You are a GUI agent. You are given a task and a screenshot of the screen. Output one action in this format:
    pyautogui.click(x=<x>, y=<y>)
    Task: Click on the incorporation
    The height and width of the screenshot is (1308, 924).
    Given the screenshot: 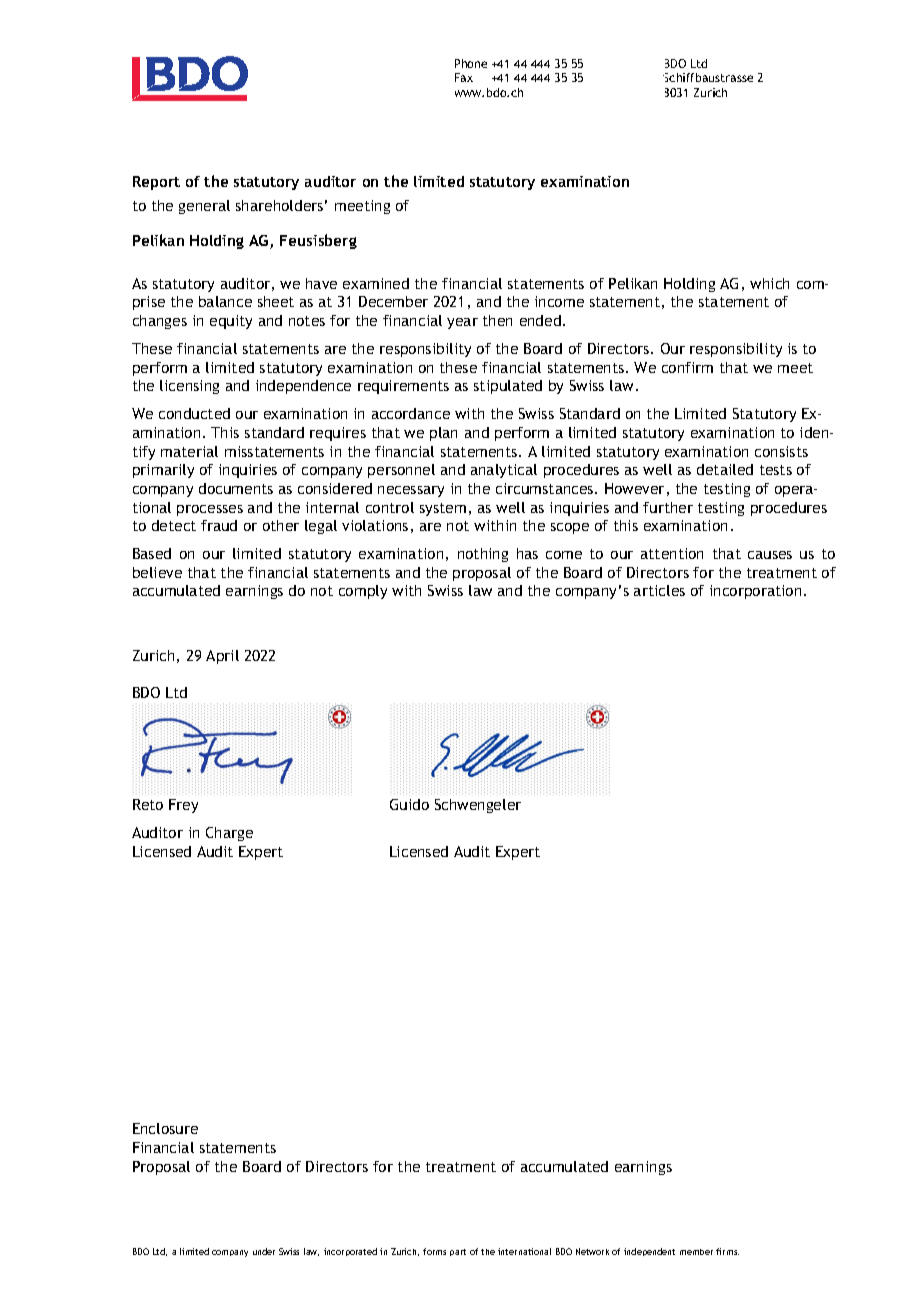 What is the action you would take?
    pyautogui.click(x=755, y=592)
